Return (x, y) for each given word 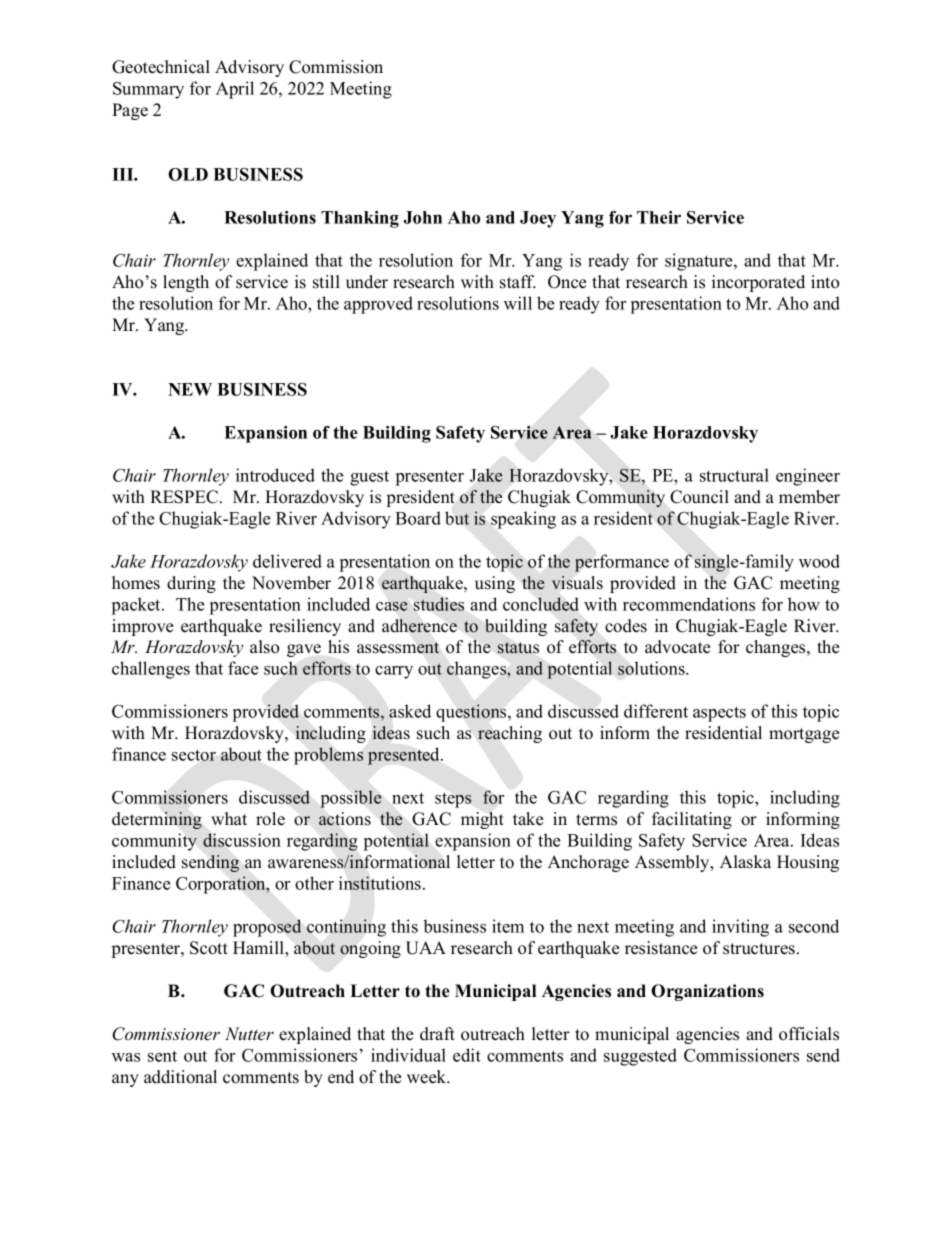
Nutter (249, 1034)
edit (467, 1055)
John (422, 217)
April (235, 90)
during (191, 584)
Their (659, 217)
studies (439, 604)
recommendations (689, 604)
